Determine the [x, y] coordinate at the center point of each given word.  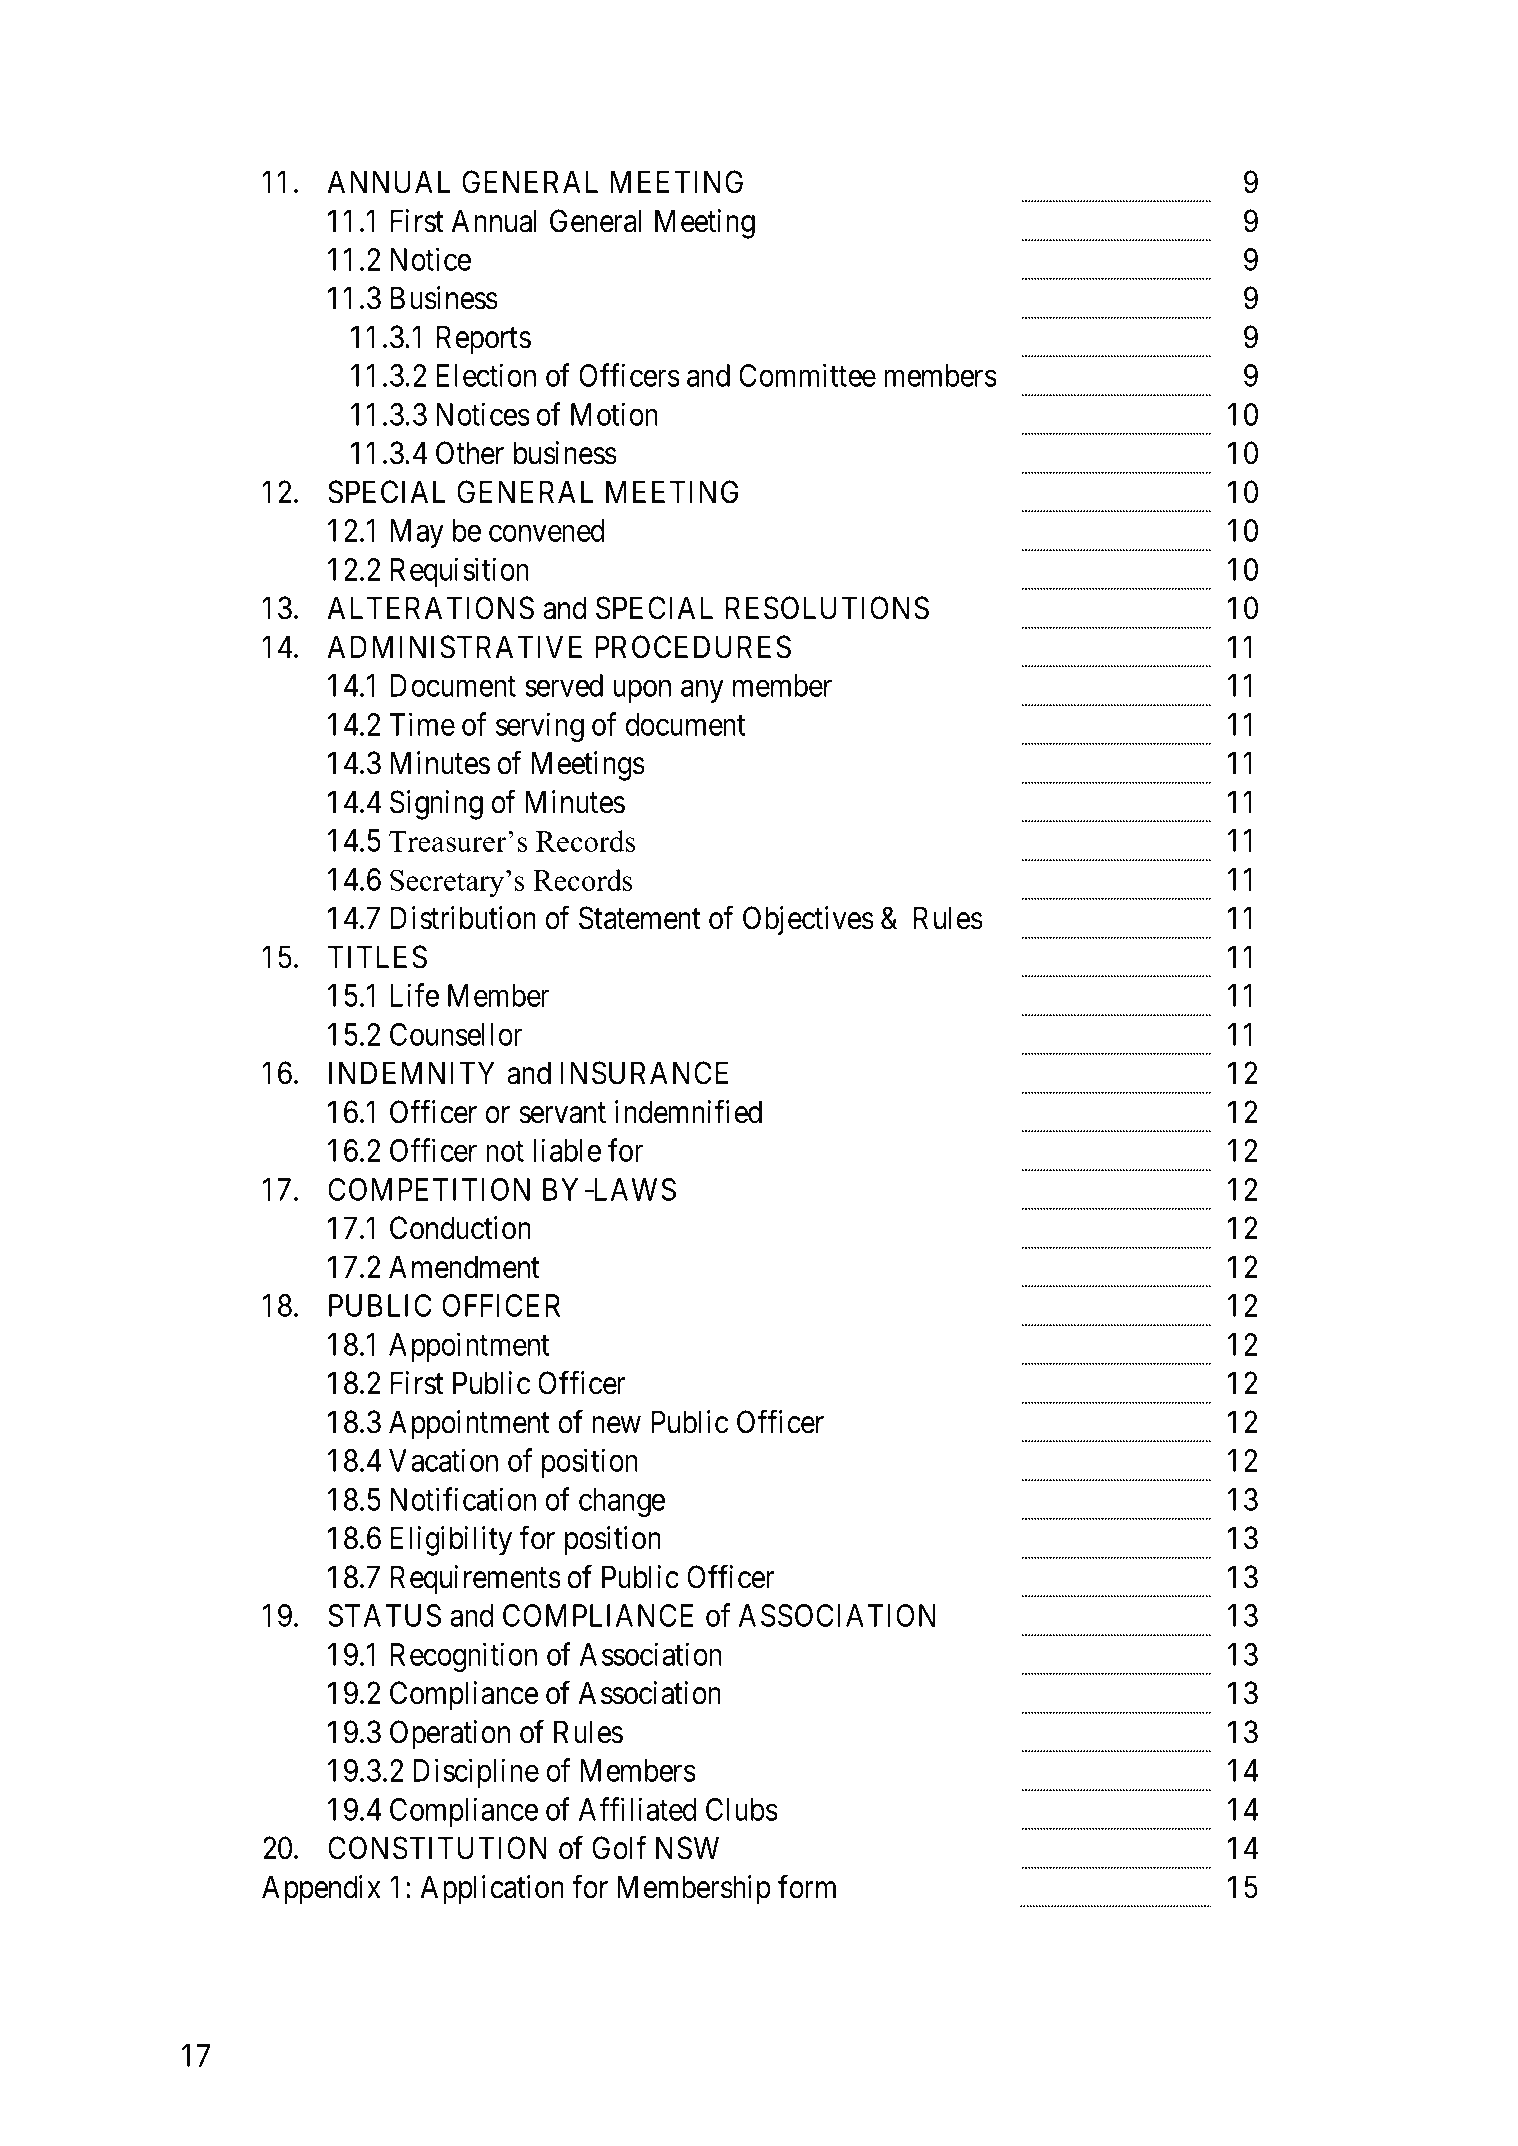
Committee [807, 375]
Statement [640, 918]
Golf [619, 1848]
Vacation [443, 1460]
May [417, 533]
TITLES [377, 957]
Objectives [808, 921]
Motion [614, 414]
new [616, 1425]
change [622, 1502]
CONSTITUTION [437, 1848]
